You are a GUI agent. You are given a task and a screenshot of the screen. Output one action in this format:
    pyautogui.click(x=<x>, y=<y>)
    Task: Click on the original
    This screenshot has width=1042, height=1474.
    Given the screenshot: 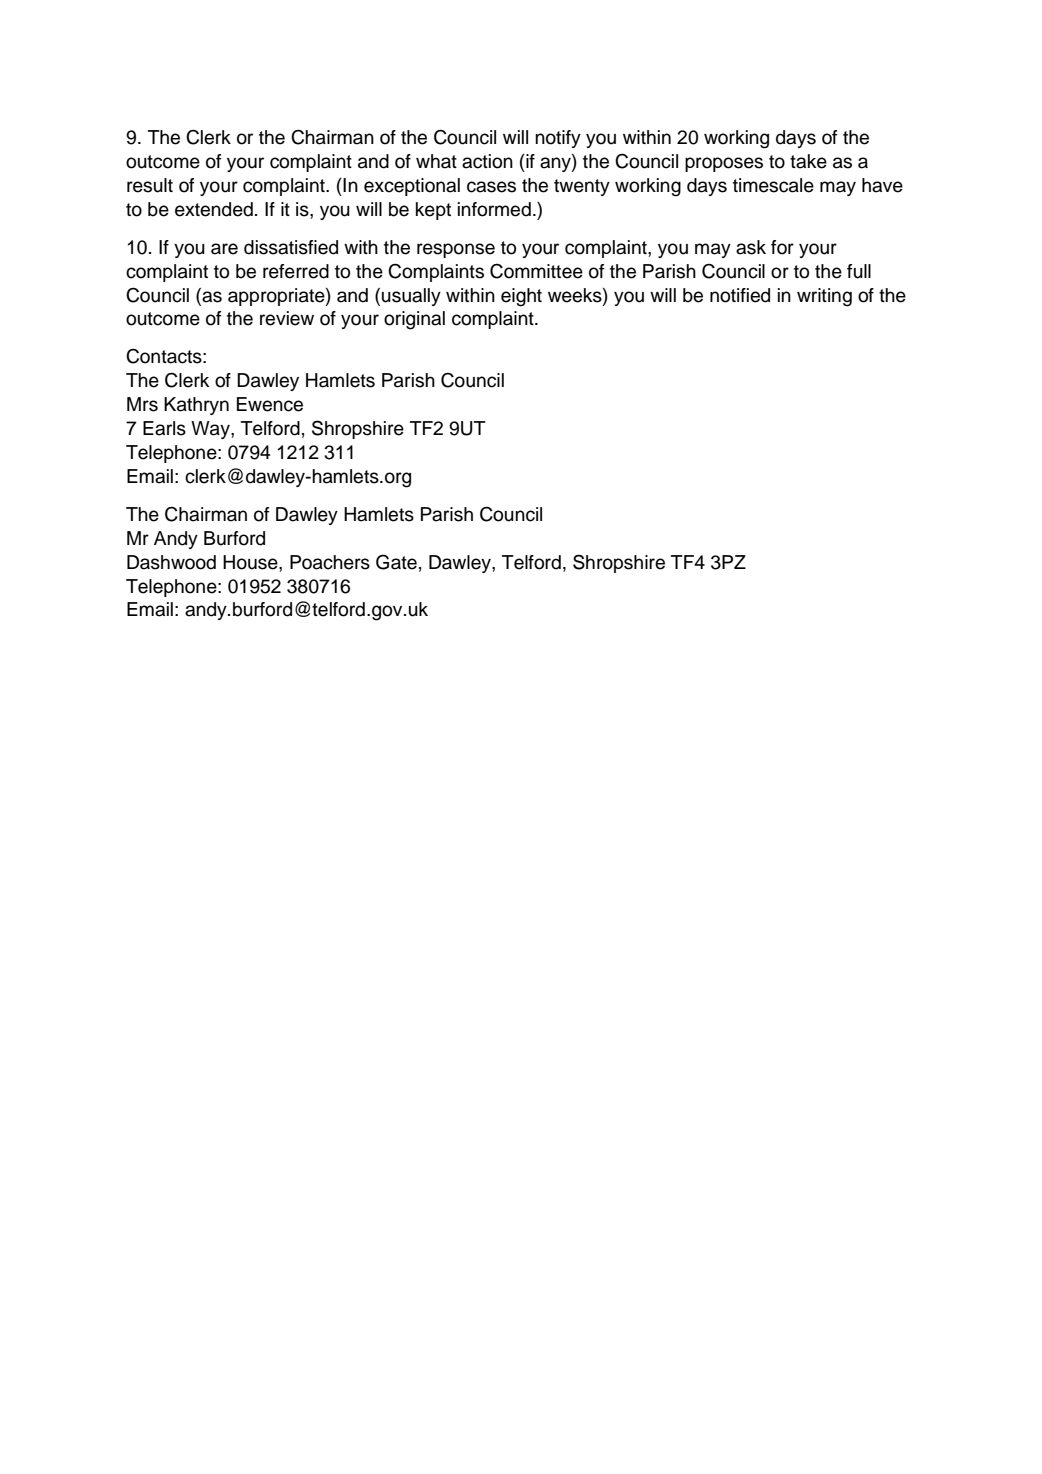 What is the action you would take?
    pyautogui.click(x=414, y=320)
